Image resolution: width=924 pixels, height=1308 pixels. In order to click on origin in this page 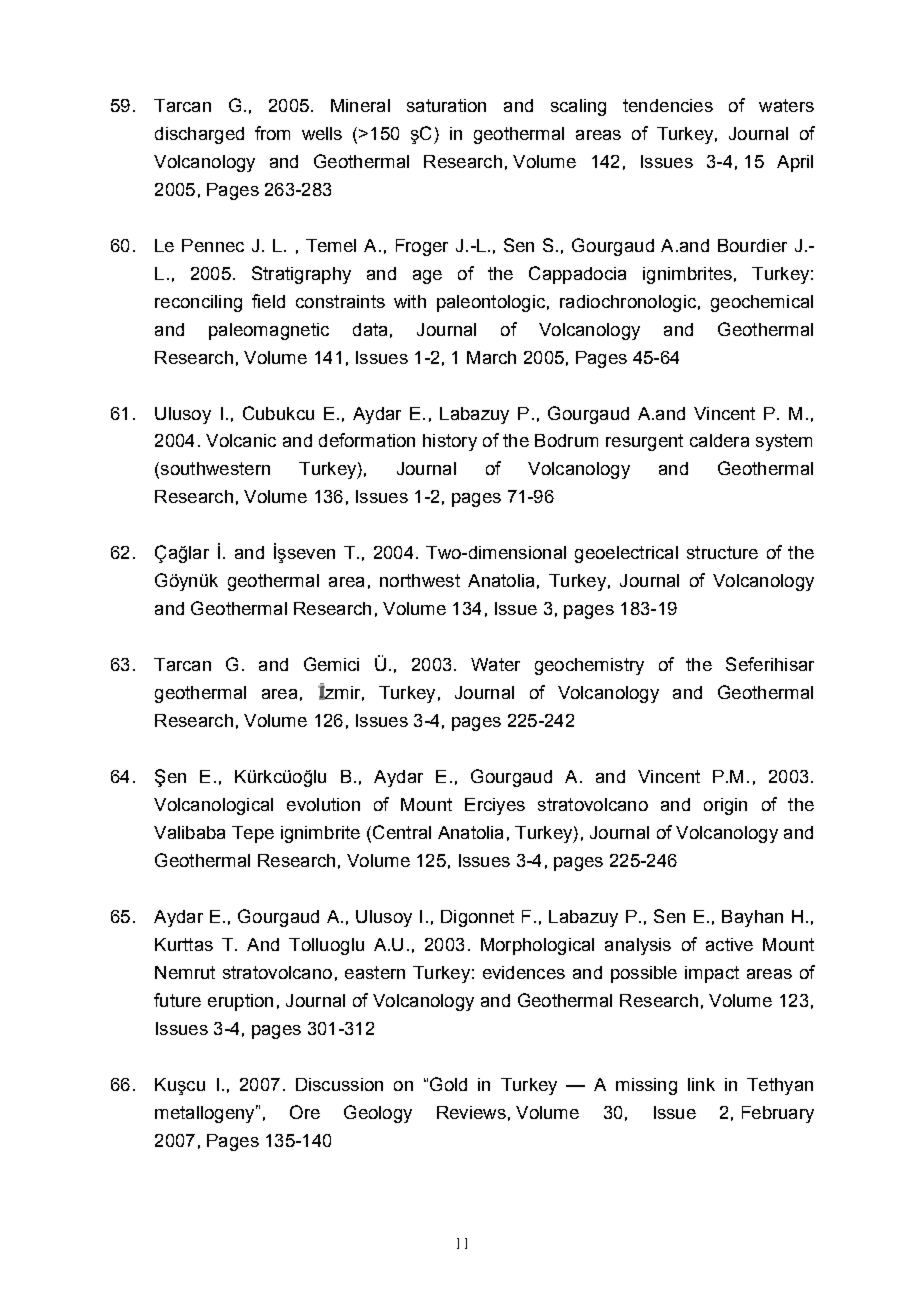, I will do `click(725, 806)`.
